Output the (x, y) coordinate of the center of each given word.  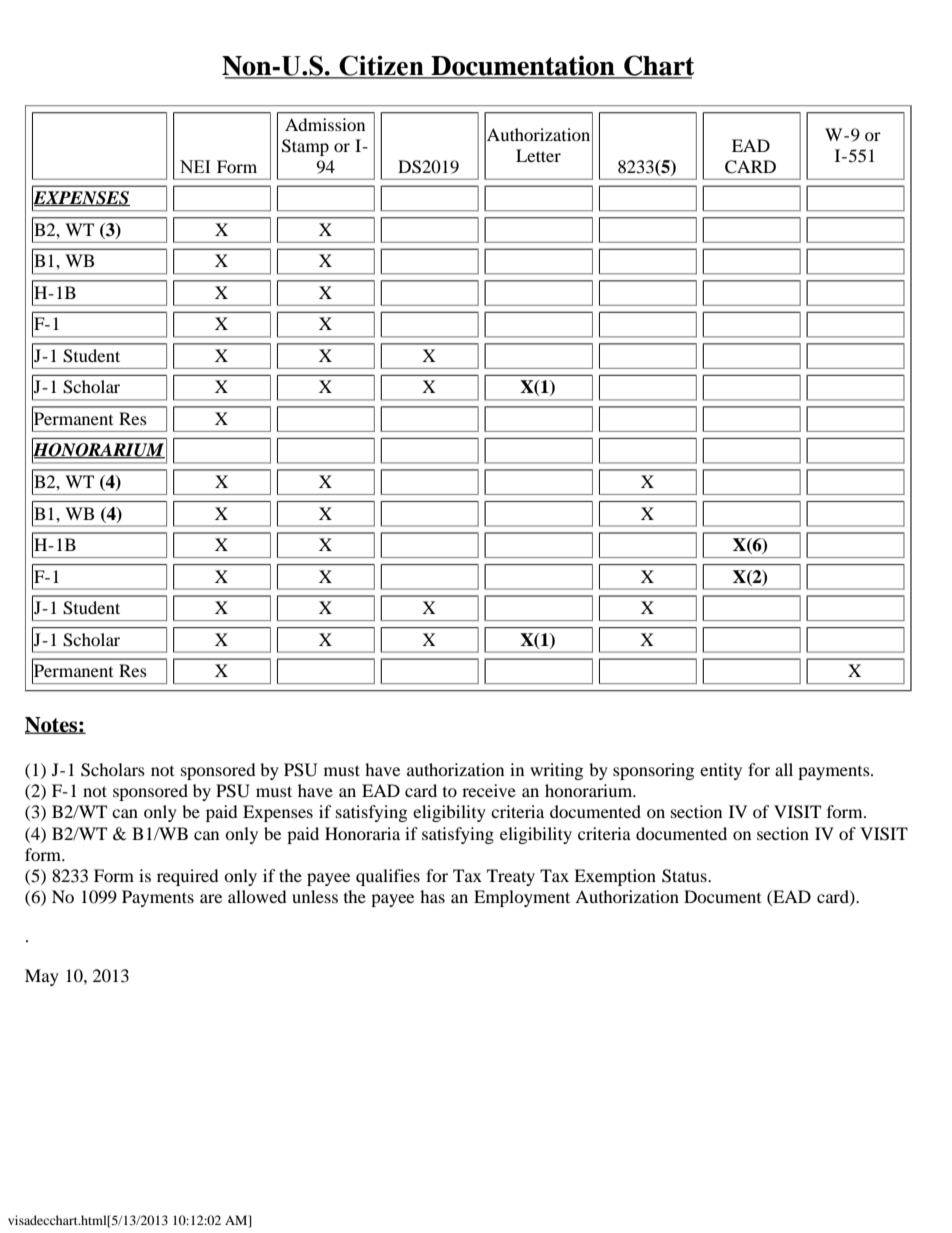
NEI (195, 166)
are (211, 898)
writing (556, 771)
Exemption (615, 877)
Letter (538, 155)
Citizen (381, 66)
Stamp (305, 147)
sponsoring (653, 771)
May (42, 977)
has (432, 896)
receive (489, 790)
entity (721, 771)
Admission (325, 124)
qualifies (388, 877)
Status (685, 876)
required (188, 877)
